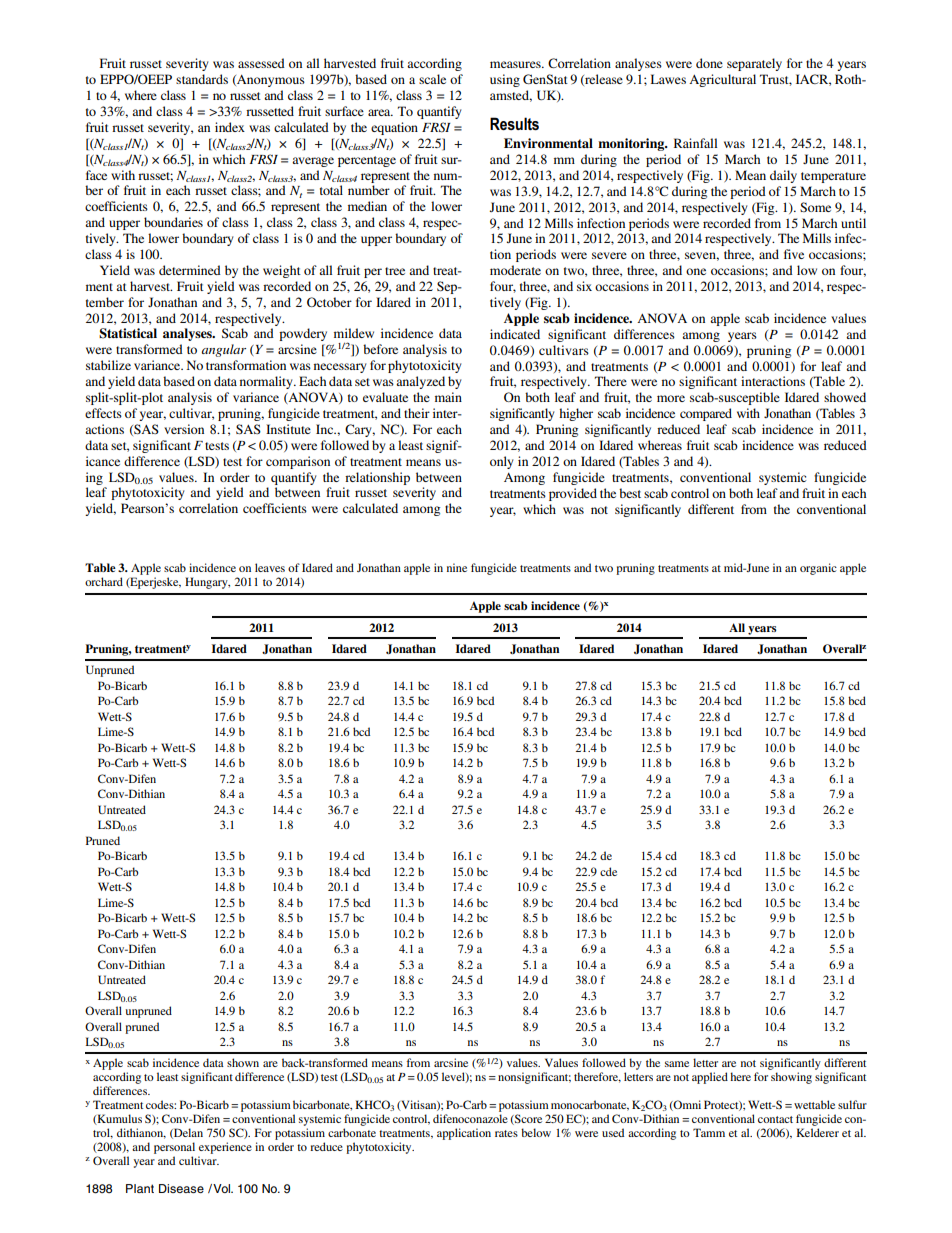  What do you see at coordinates (775, 1119) in the page?
I see `contact` at bounding box center [775, 1119].
